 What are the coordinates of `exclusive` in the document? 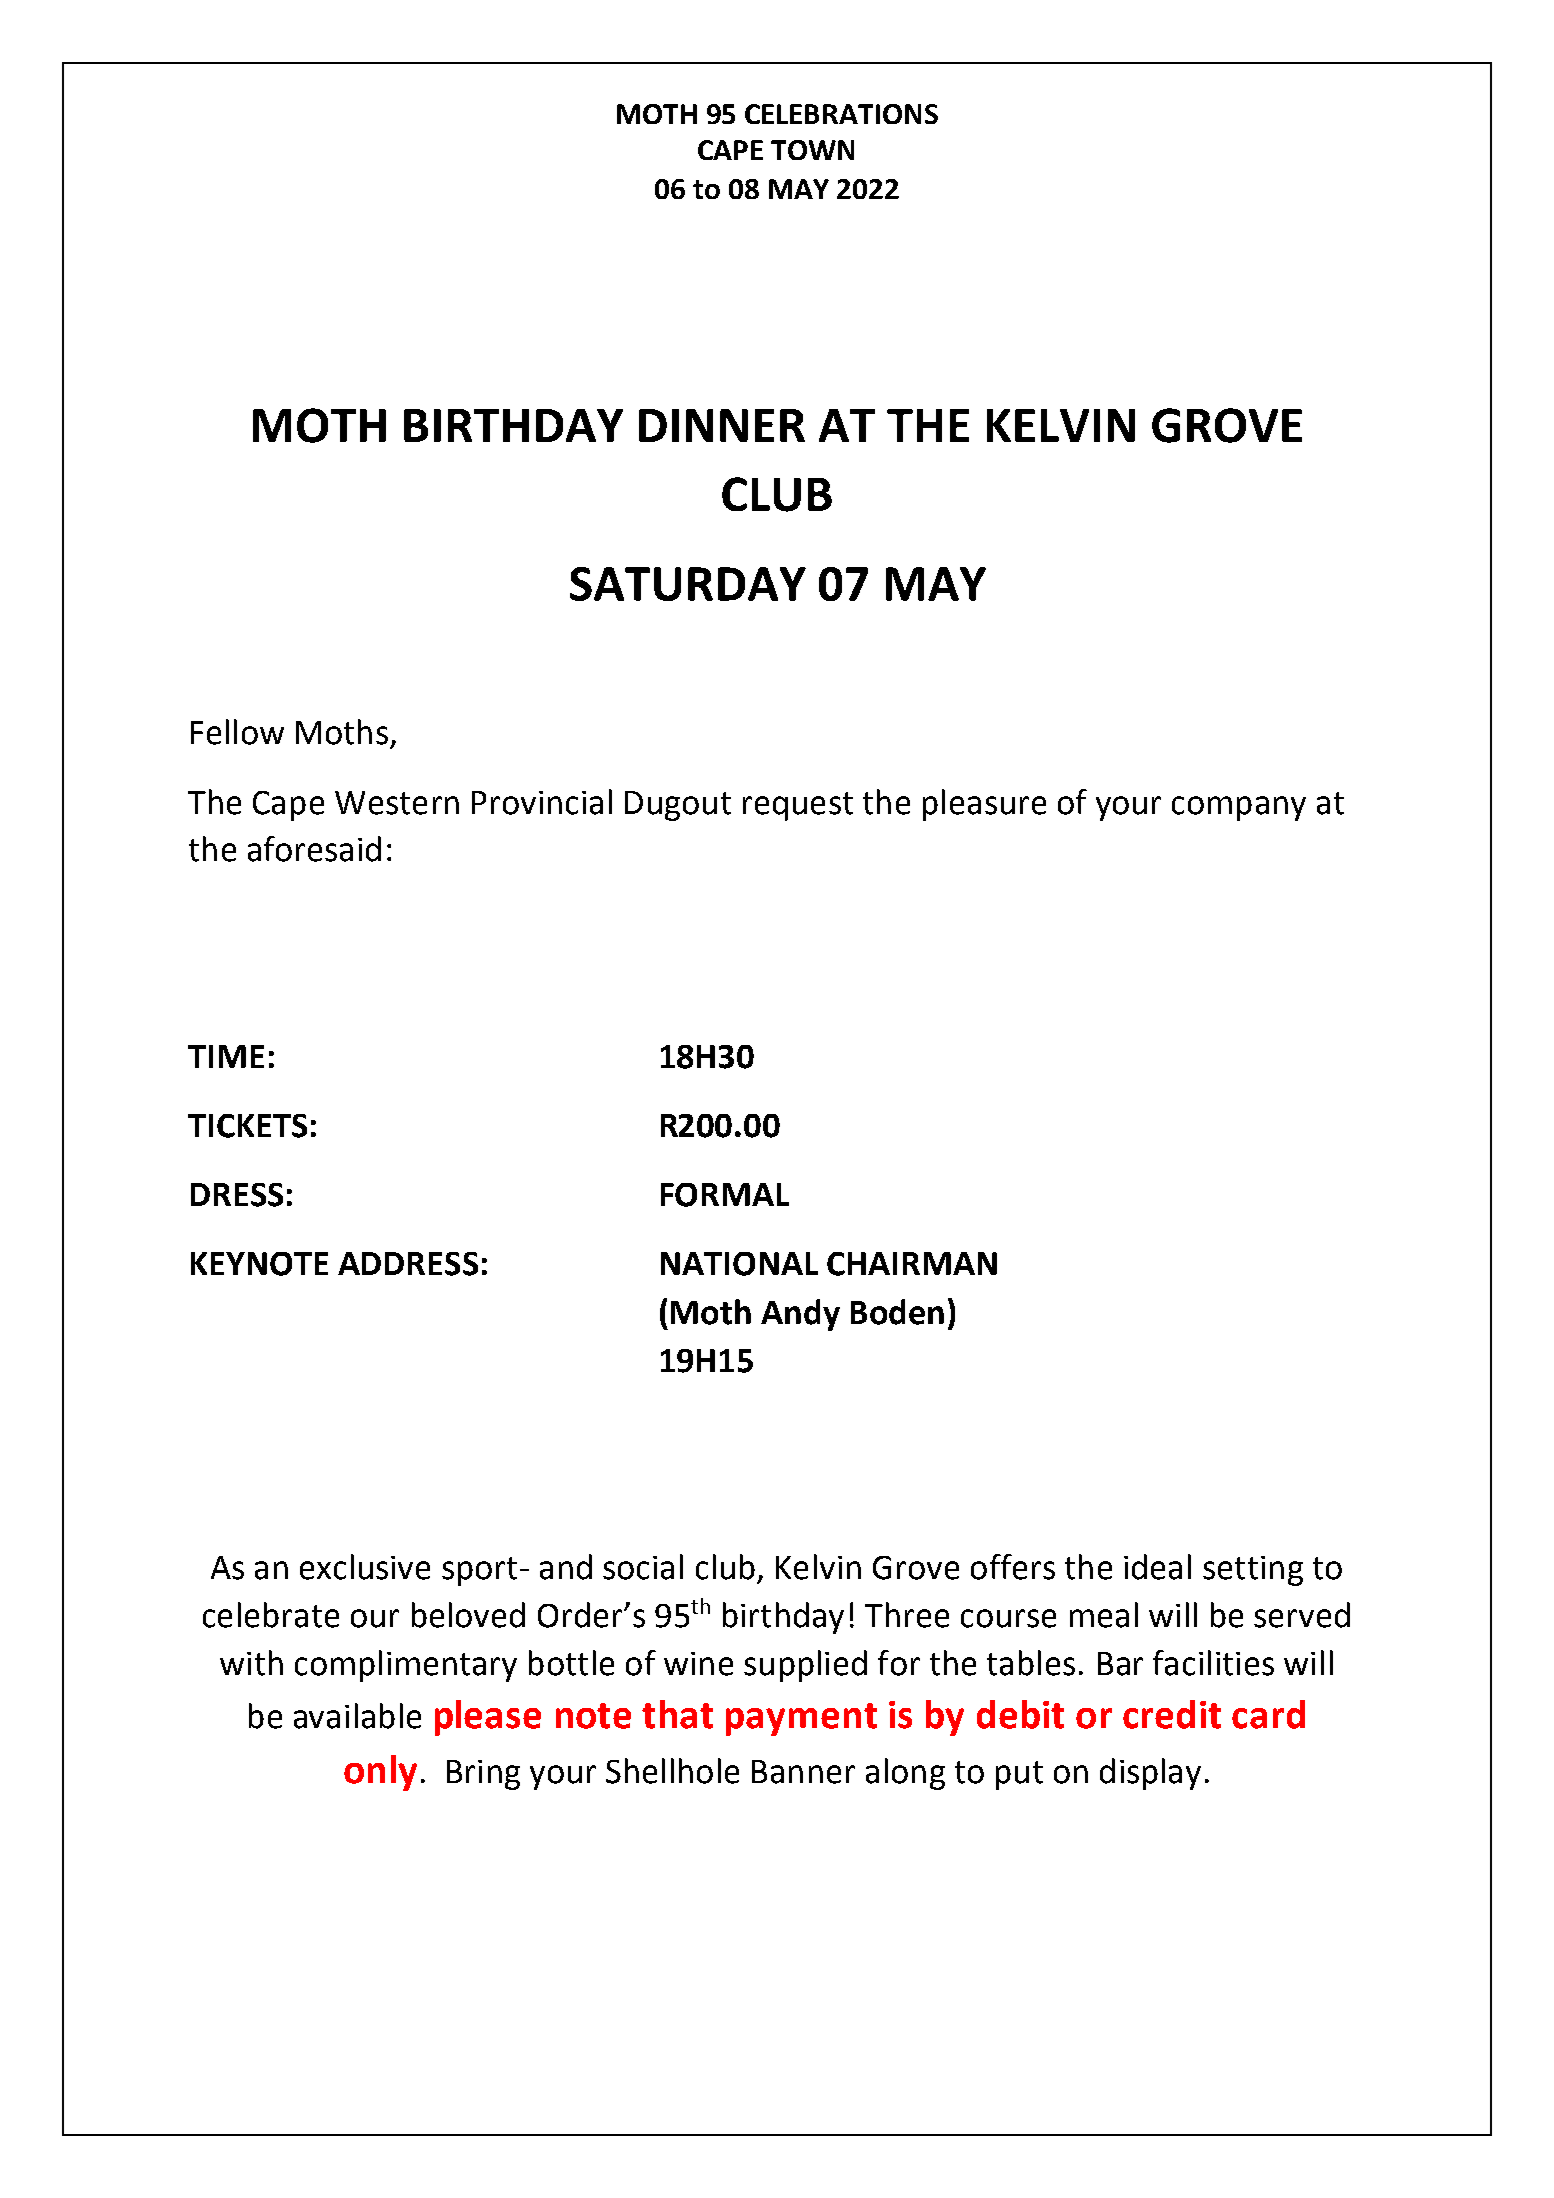 It's located at (365, 1567).
